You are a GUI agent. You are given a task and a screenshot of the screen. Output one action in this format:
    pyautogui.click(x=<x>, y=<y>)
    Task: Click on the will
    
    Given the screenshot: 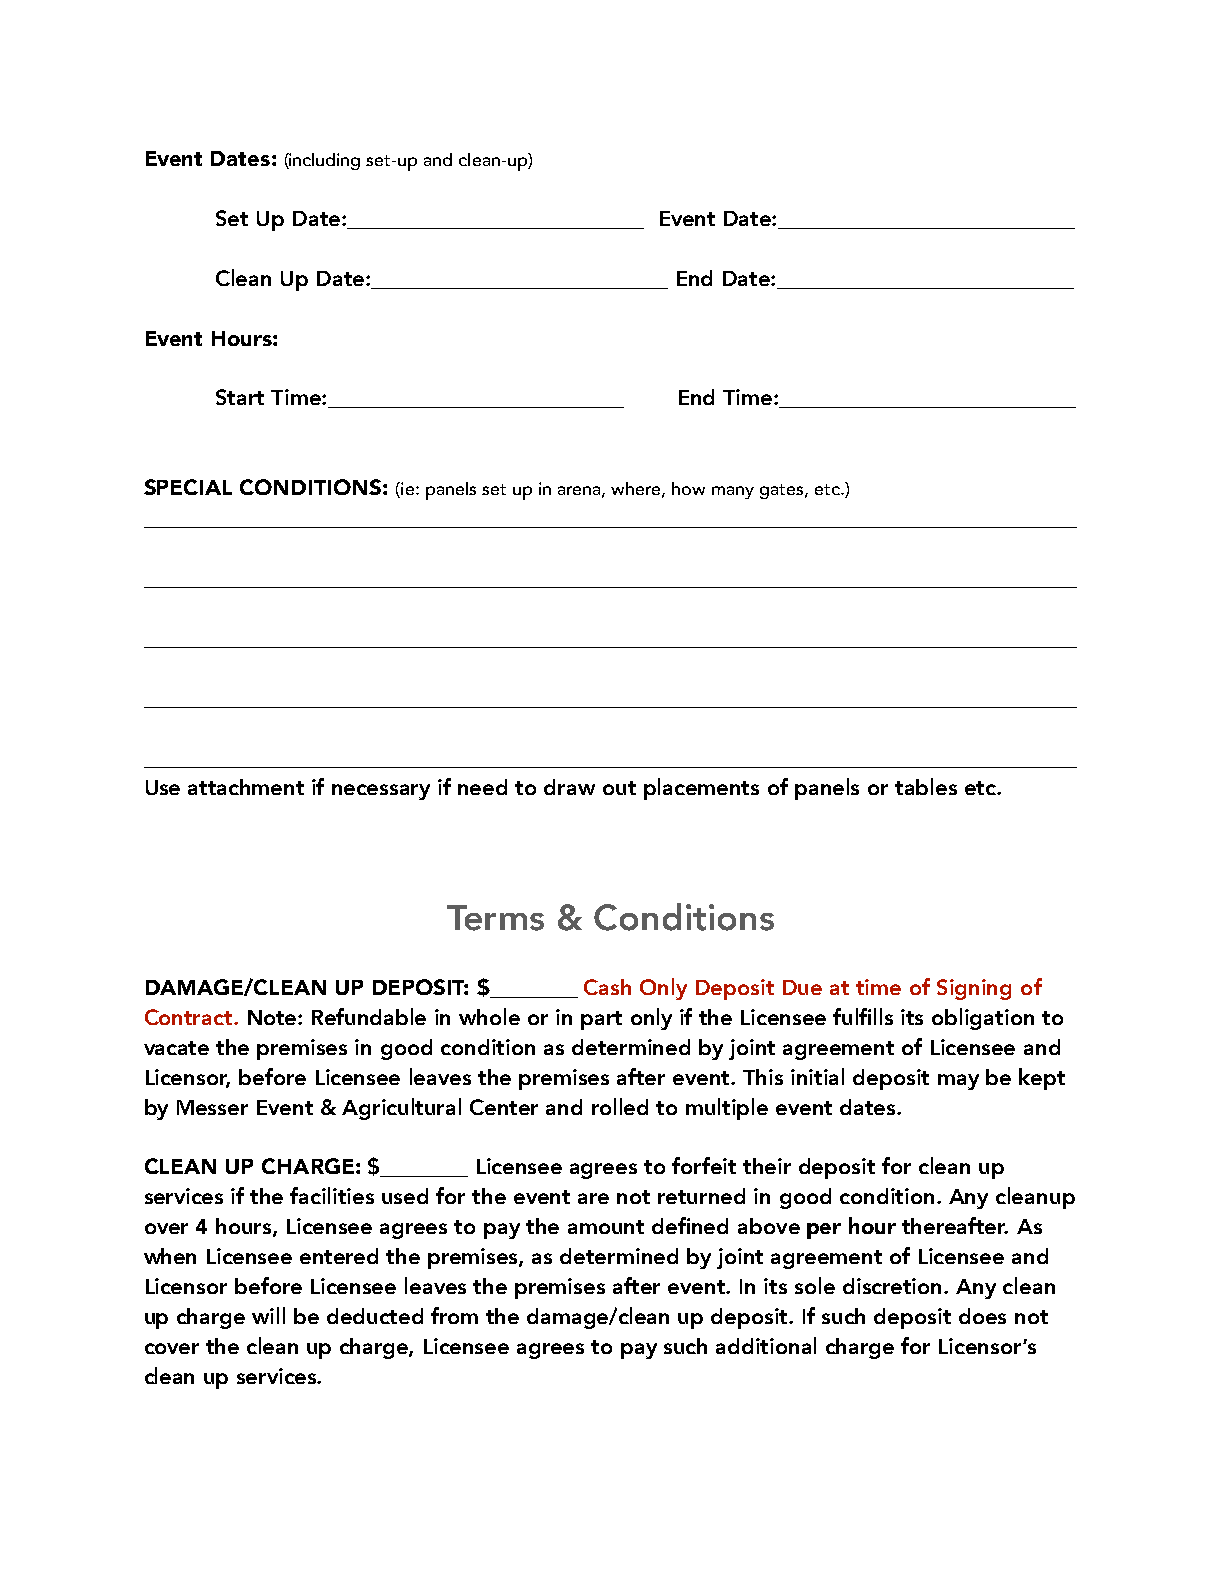 What is the action you would take?
    pyautogui.click(x=268, y=1315)
